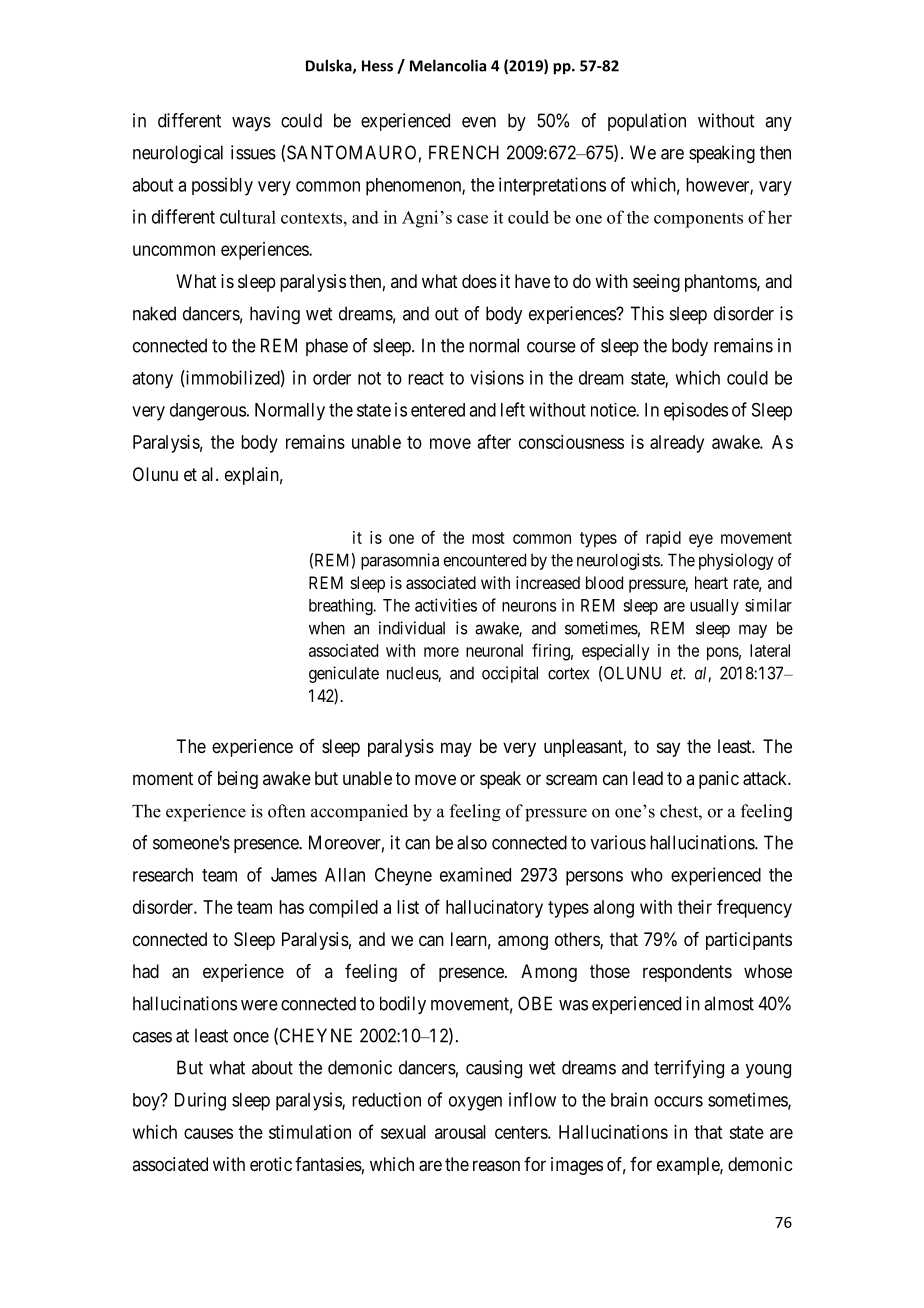 The height and width of the screenshot is (1308, 924). What do you see at coordinates (208, 412) in the screenshot?
I see `dangerous` at bounding box center [208, 412].
